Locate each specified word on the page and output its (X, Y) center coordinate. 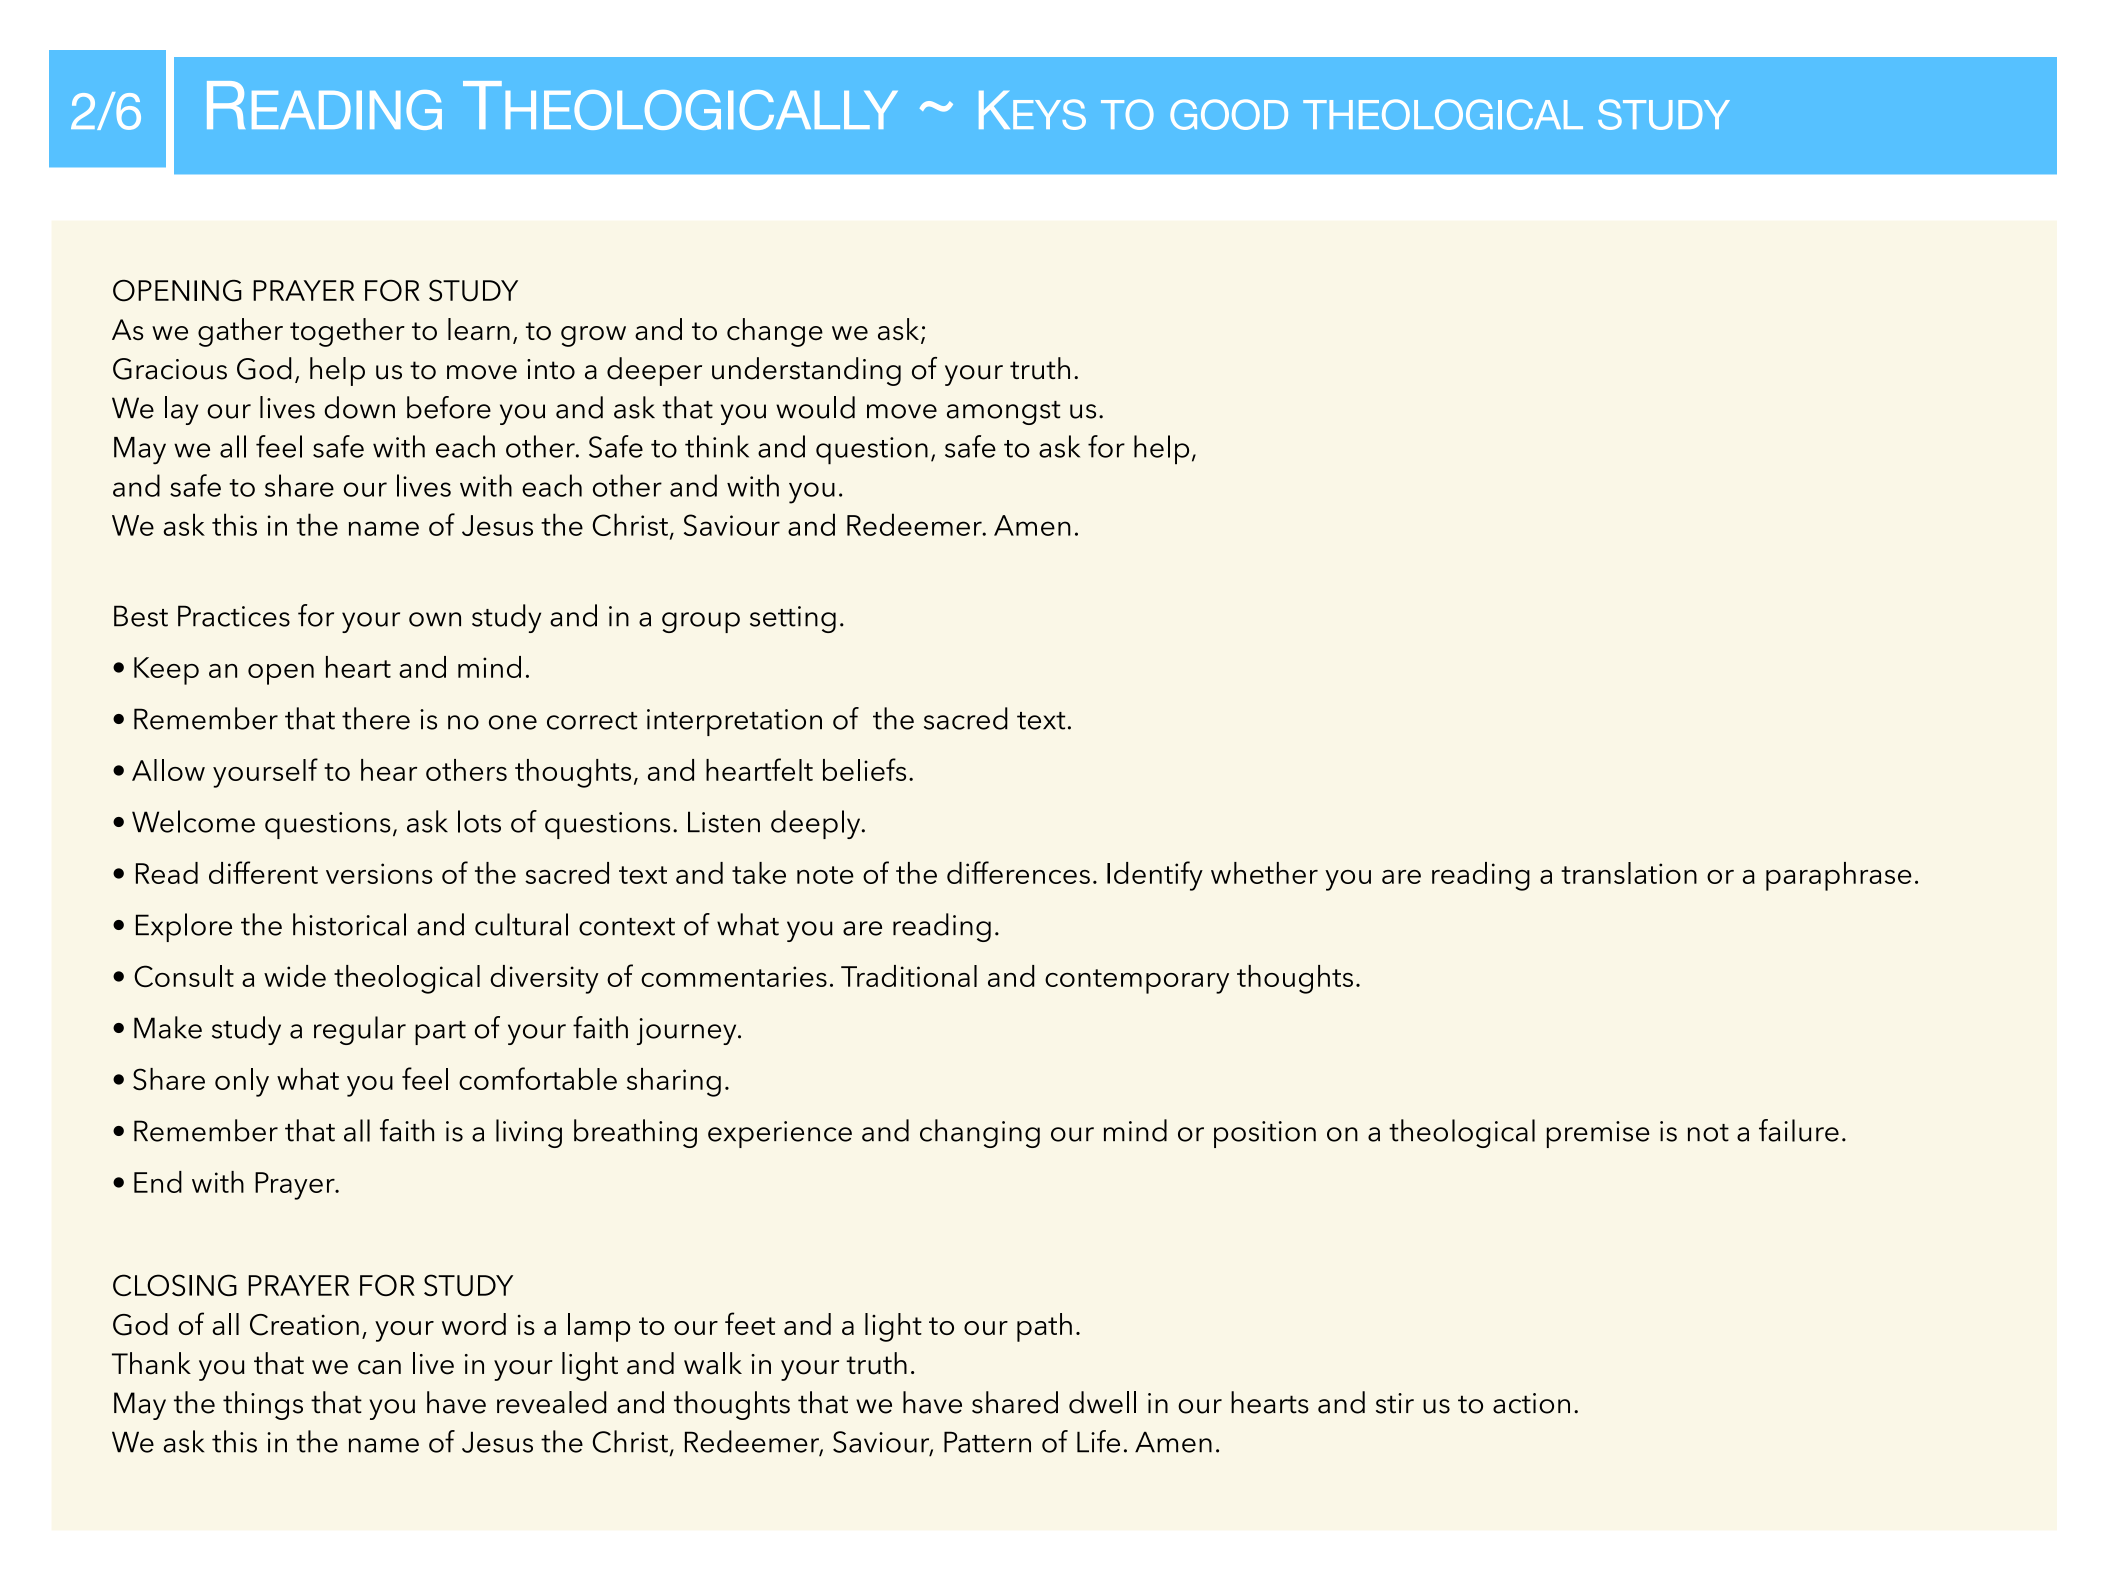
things (263, 1405)
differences (1018, 872)
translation (1629, 873)
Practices (234, 616)
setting (793, 619)
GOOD (1229, 114)
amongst (1004, 413)
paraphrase (1839, 876)
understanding (806, 371)
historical (349, 924)
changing (980, 1133)
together (347, 332)
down (359, 407)
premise (1598, 1134)
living (529, 1133)
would (815, 407)
